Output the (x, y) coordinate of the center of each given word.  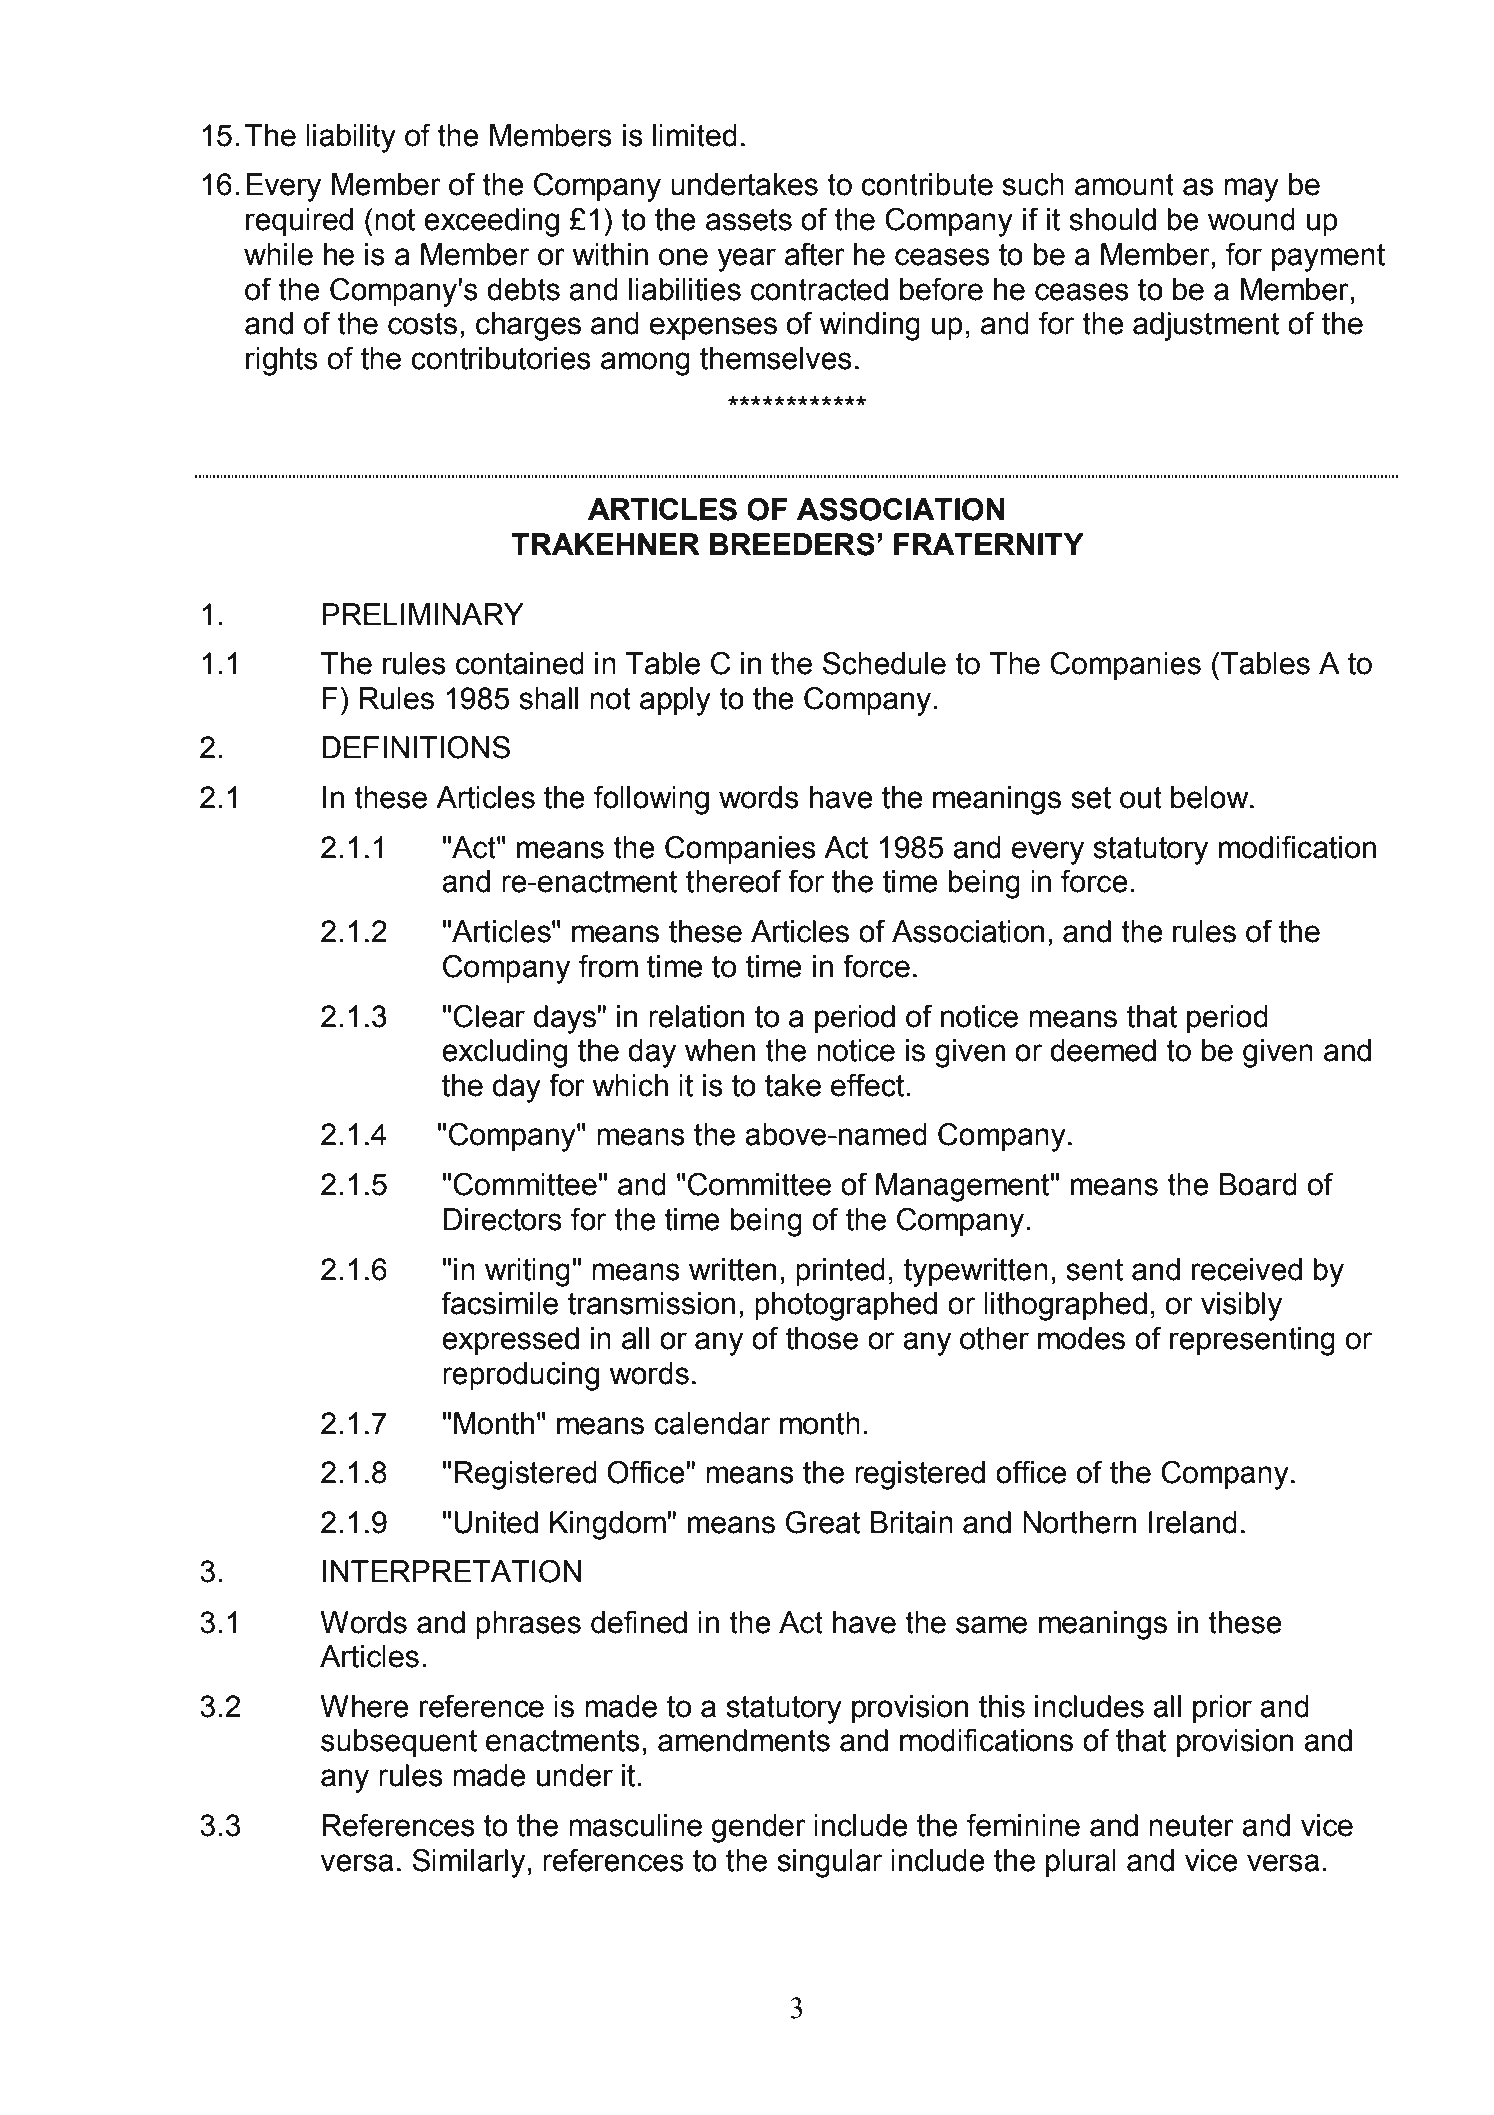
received (1247, 1269)
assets (749, 220)
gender (759, 1828)
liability (351, 138)
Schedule (884, 663)
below (1211, 797)
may (1251, 190)
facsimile (500, 1303)
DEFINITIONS (416, 747)
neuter (1191, 1826)
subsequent (399, 1743)
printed (840, 1272)
